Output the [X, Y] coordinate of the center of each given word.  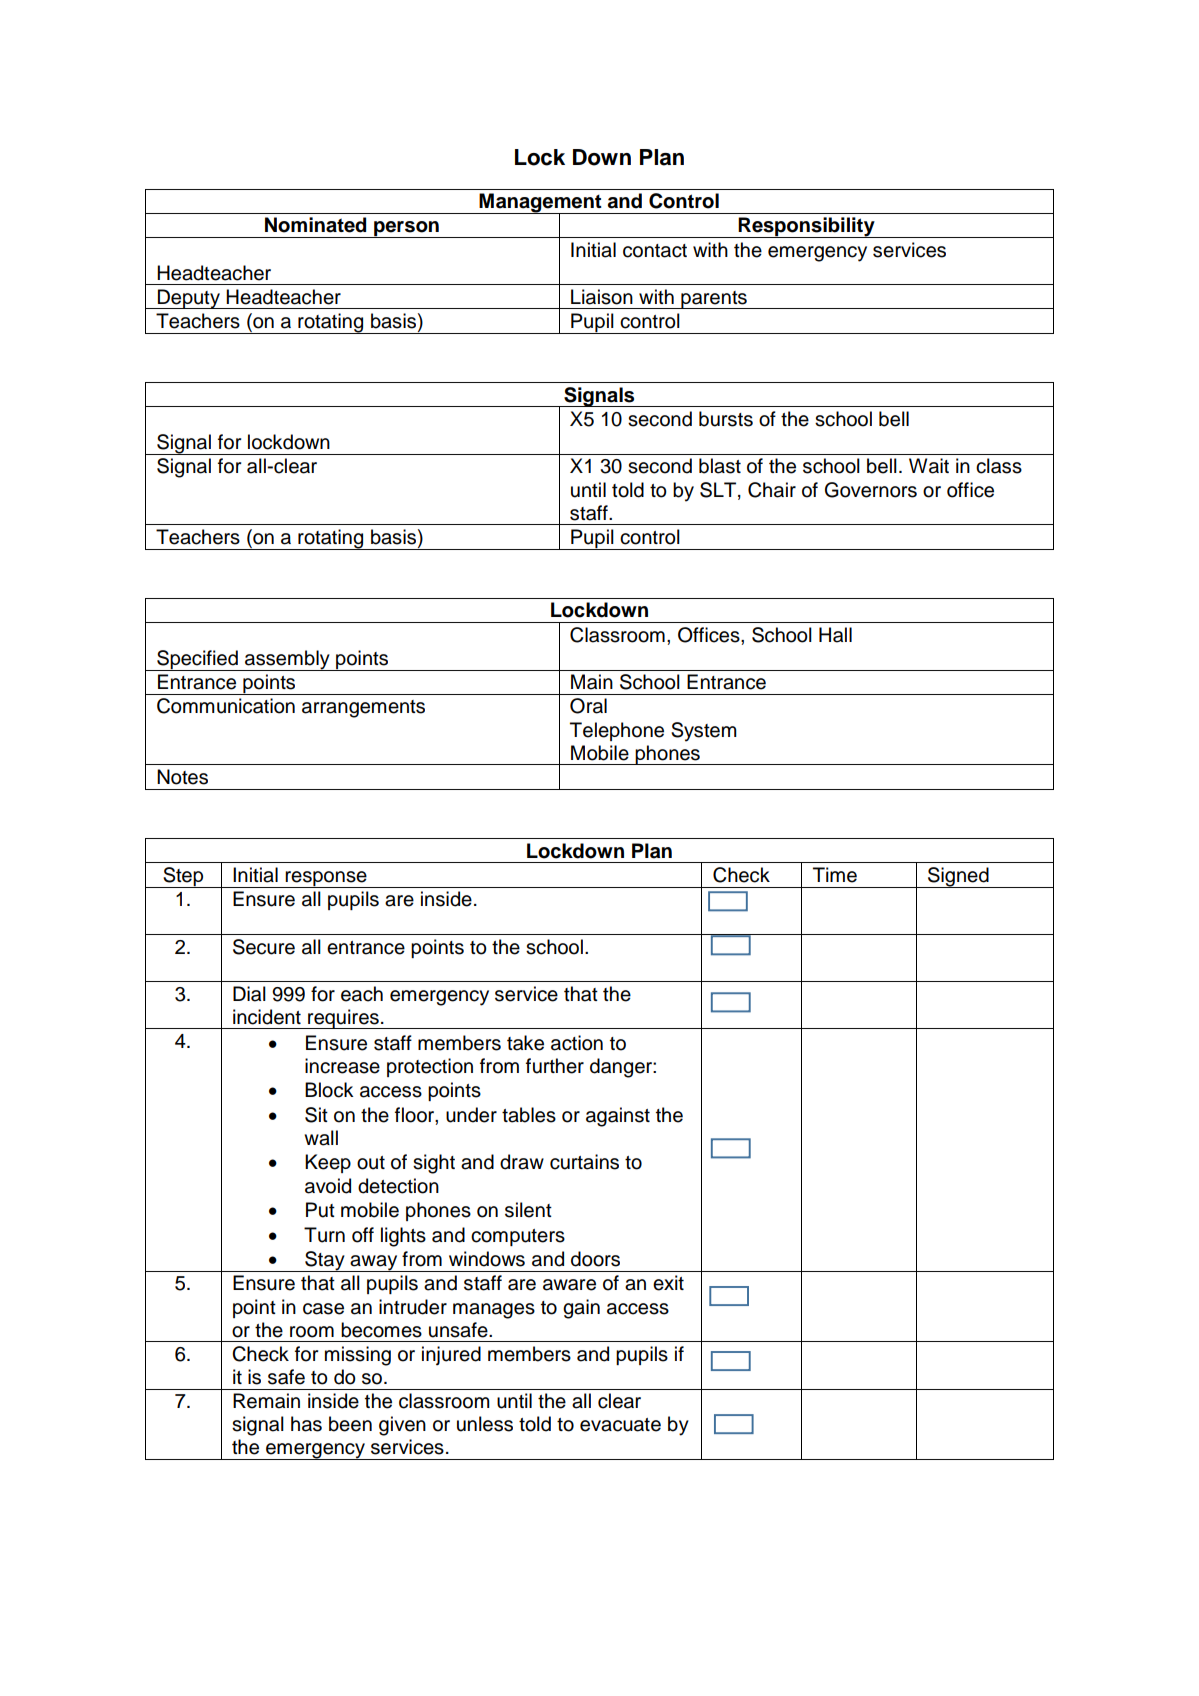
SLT [719, 490]
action [577, 1043]
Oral [588, 706]
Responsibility [807, 227]
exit [668, 1283]
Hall [835, 635]
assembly [287, 660]
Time [835, 875]
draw [522, 1162]
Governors [871, 490]
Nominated [315, 225]
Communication [226, 706]
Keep [328, 1163]
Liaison [602, 297]
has [306, 1424]
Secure [264, 947]
